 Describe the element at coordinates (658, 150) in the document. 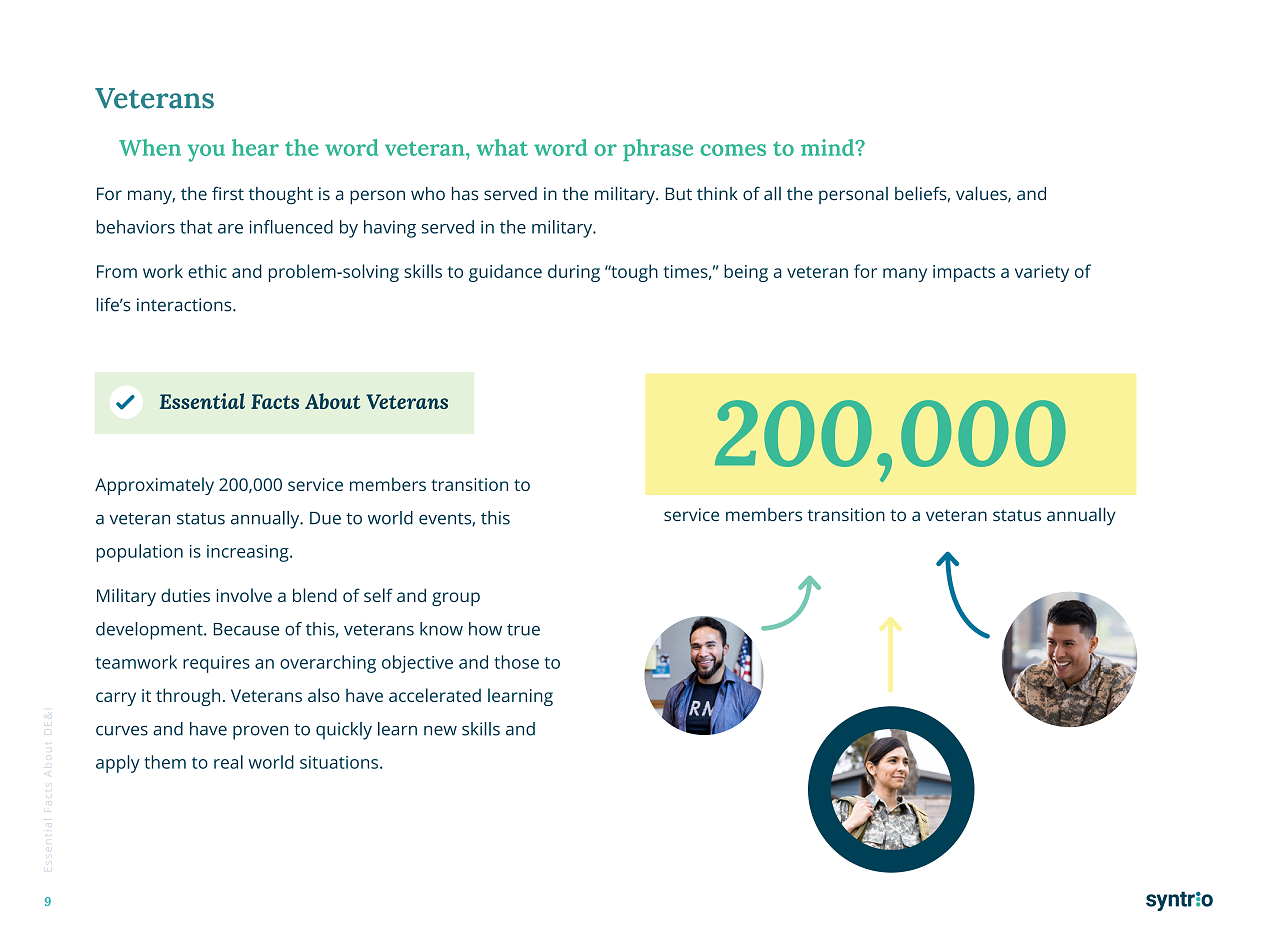

I see `phrase` at that location.
